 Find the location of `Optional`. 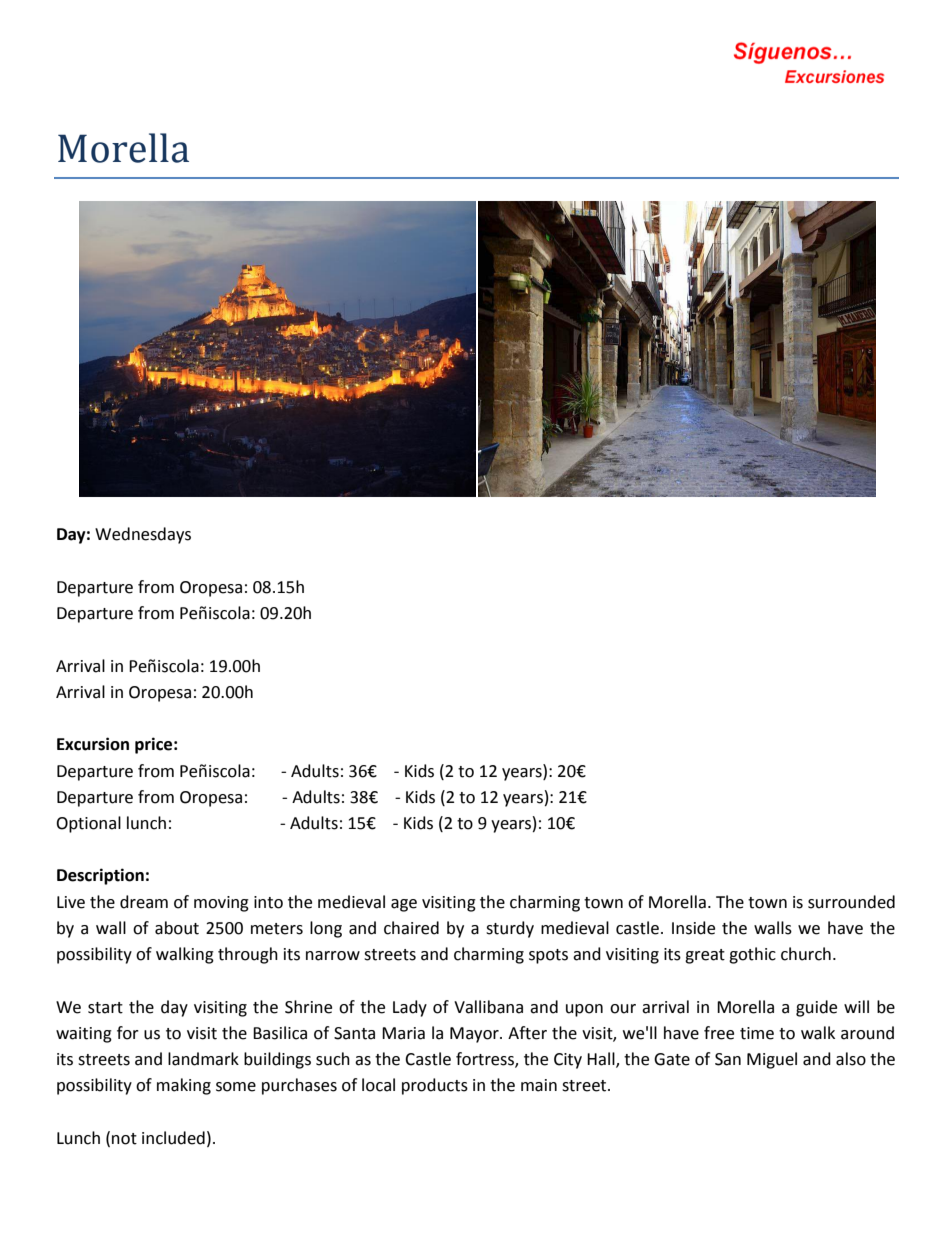

Optional is located at coordinates (88, 824).
